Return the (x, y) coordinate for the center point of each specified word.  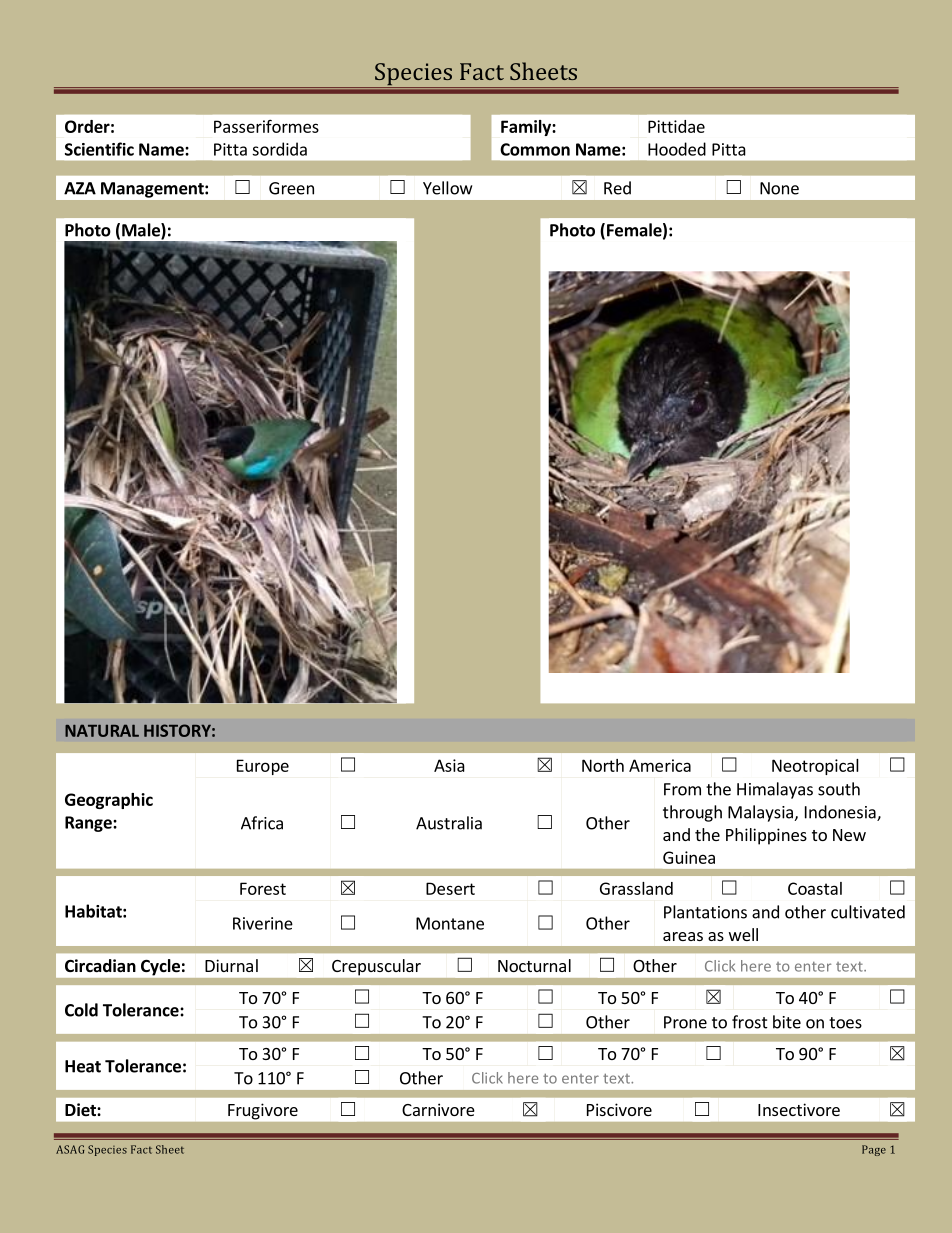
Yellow (447, 188)
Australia (449, 823)
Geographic (109, 801)
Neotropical (815, 767)
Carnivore (438, 1109)
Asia (449, 765)
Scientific (99, 149)
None (779, 188)
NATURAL (102, 730)
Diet (81, 1110)
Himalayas (775, 790)
